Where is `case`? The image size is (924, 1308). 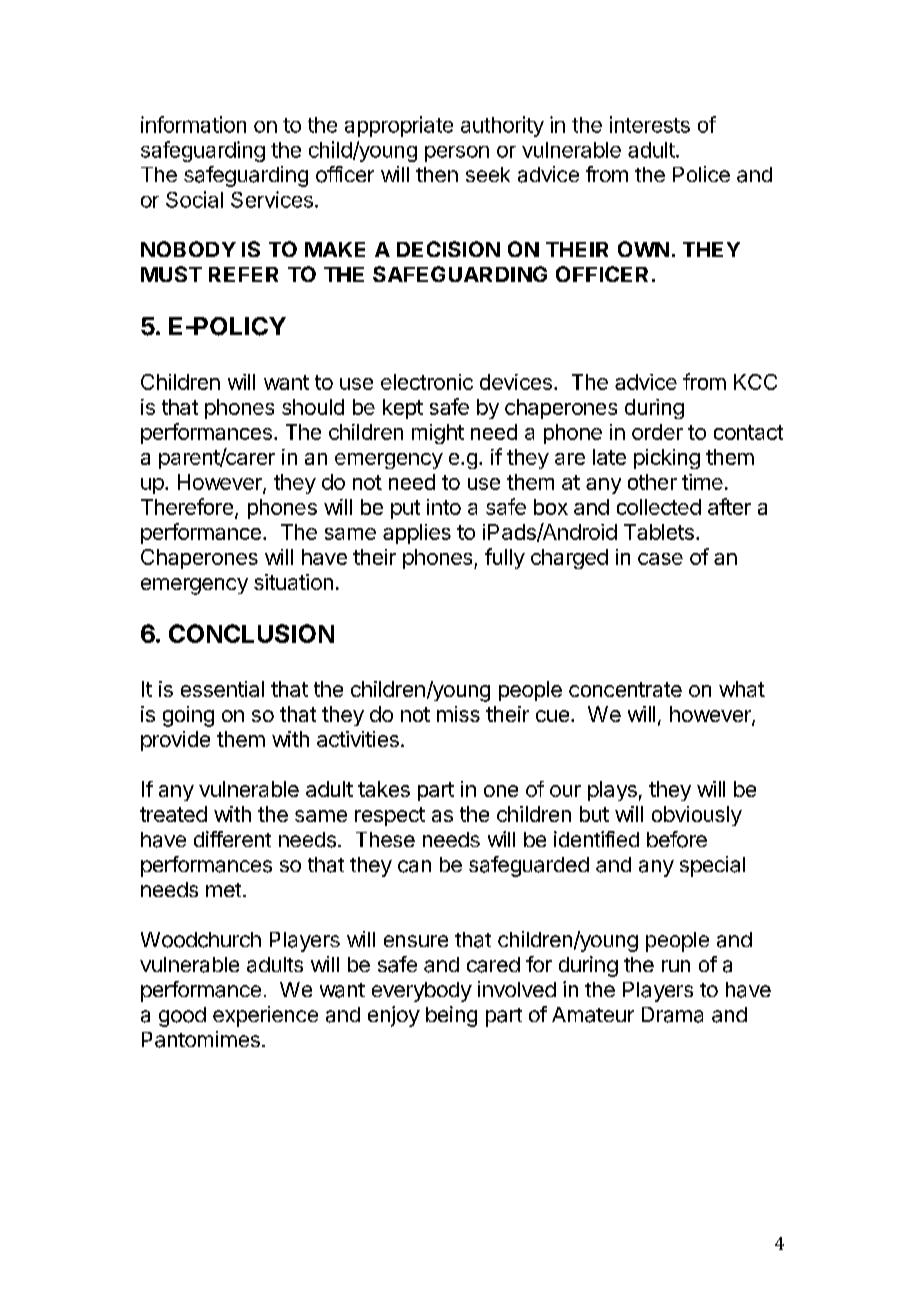 case is located at coordinates (660, 559).
